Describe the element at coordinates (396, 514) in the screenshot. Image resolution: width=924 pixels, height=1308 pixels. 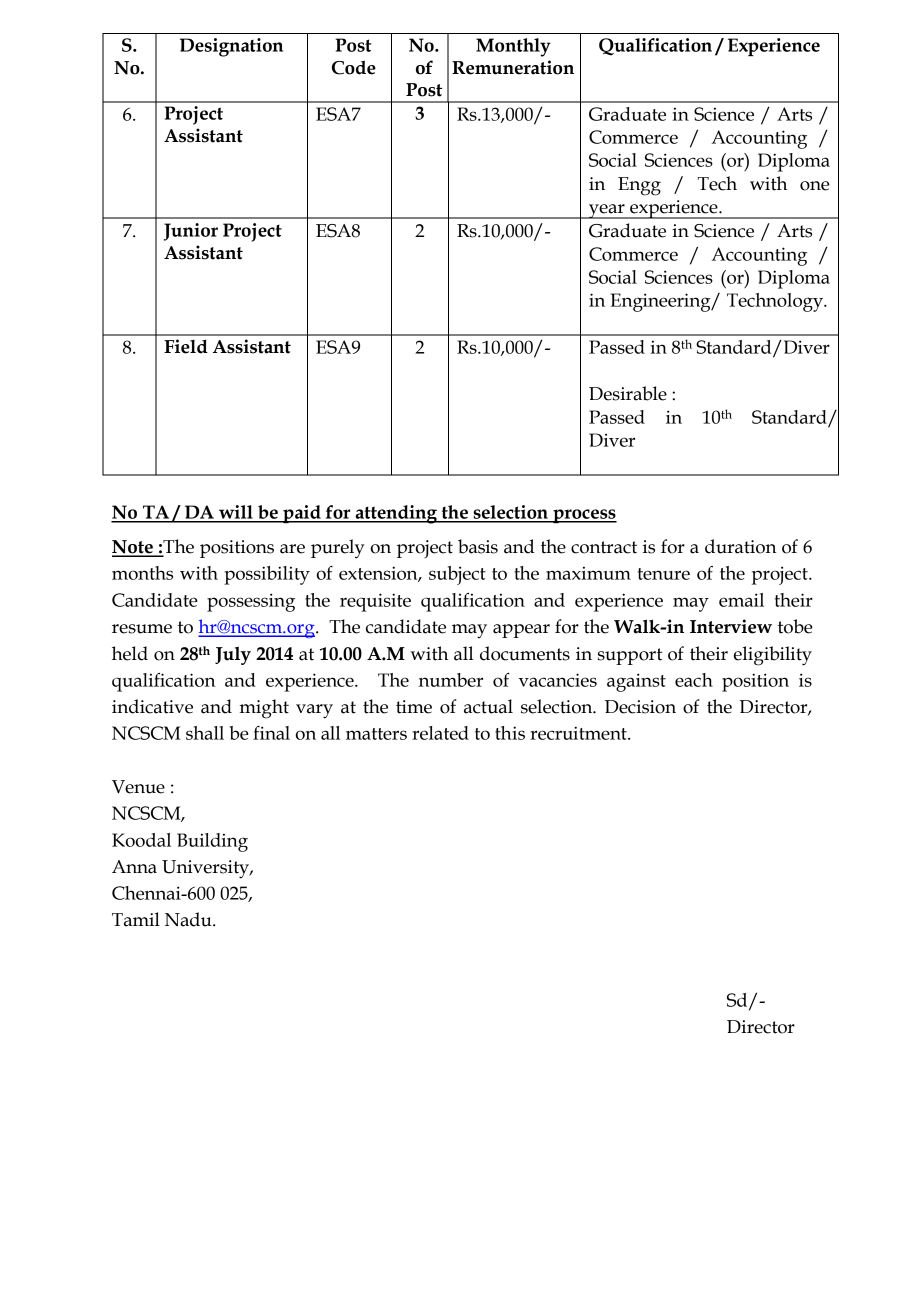
I see `attending` at that location.
